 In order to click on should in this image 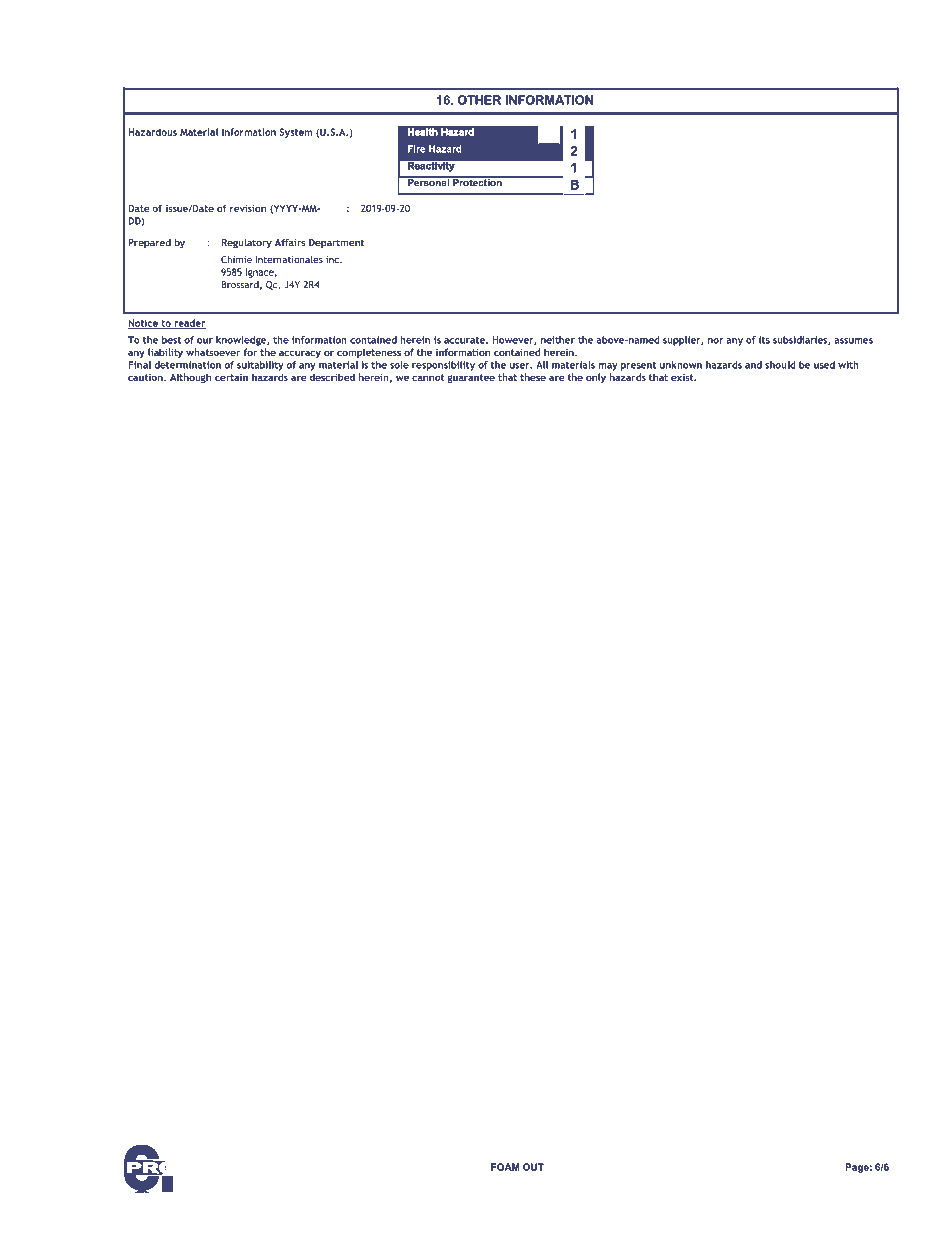, I will do `click(780, 365)`.
